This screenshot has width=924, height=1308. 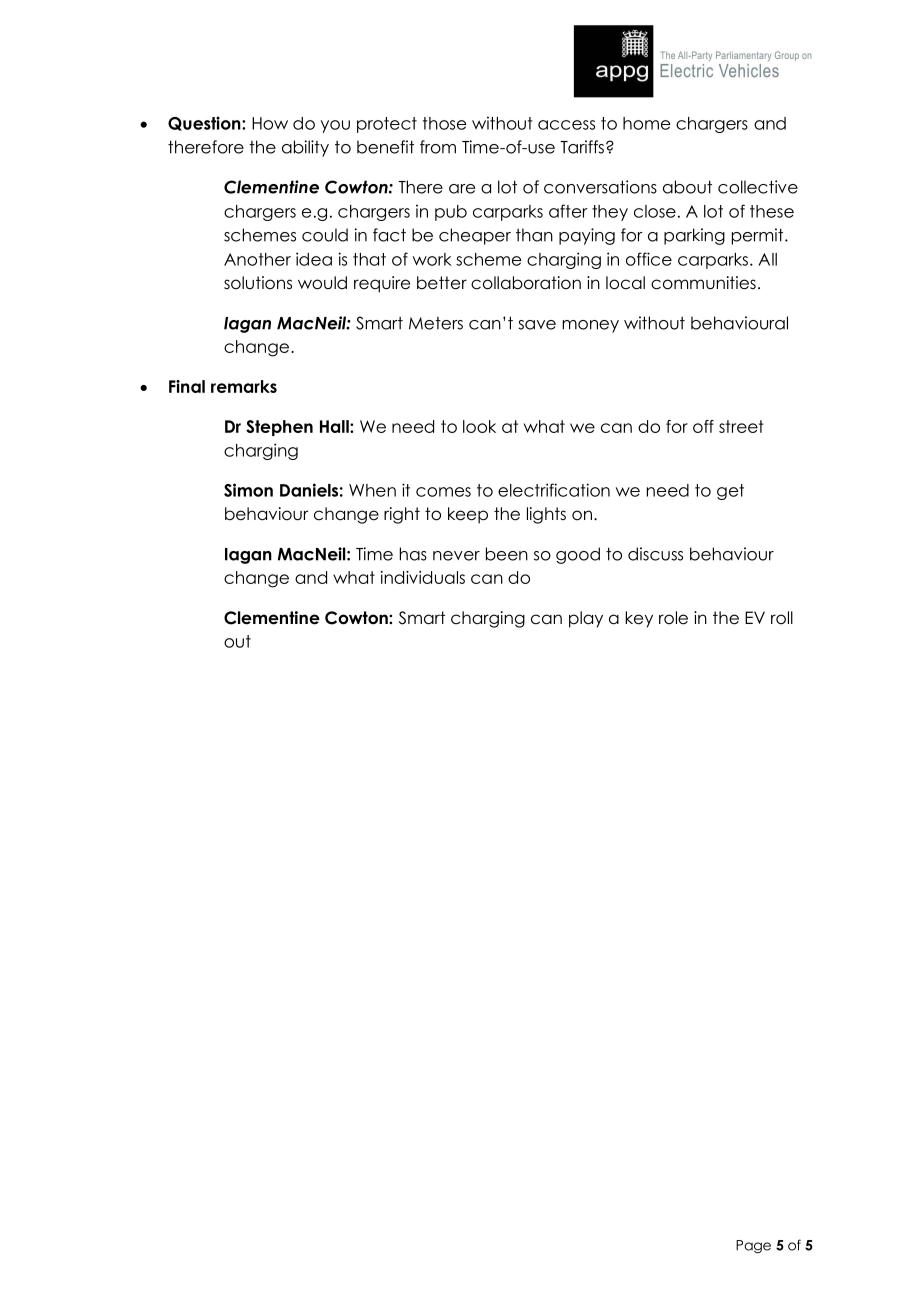 I want to click on How, so click(x=270, y=123).
